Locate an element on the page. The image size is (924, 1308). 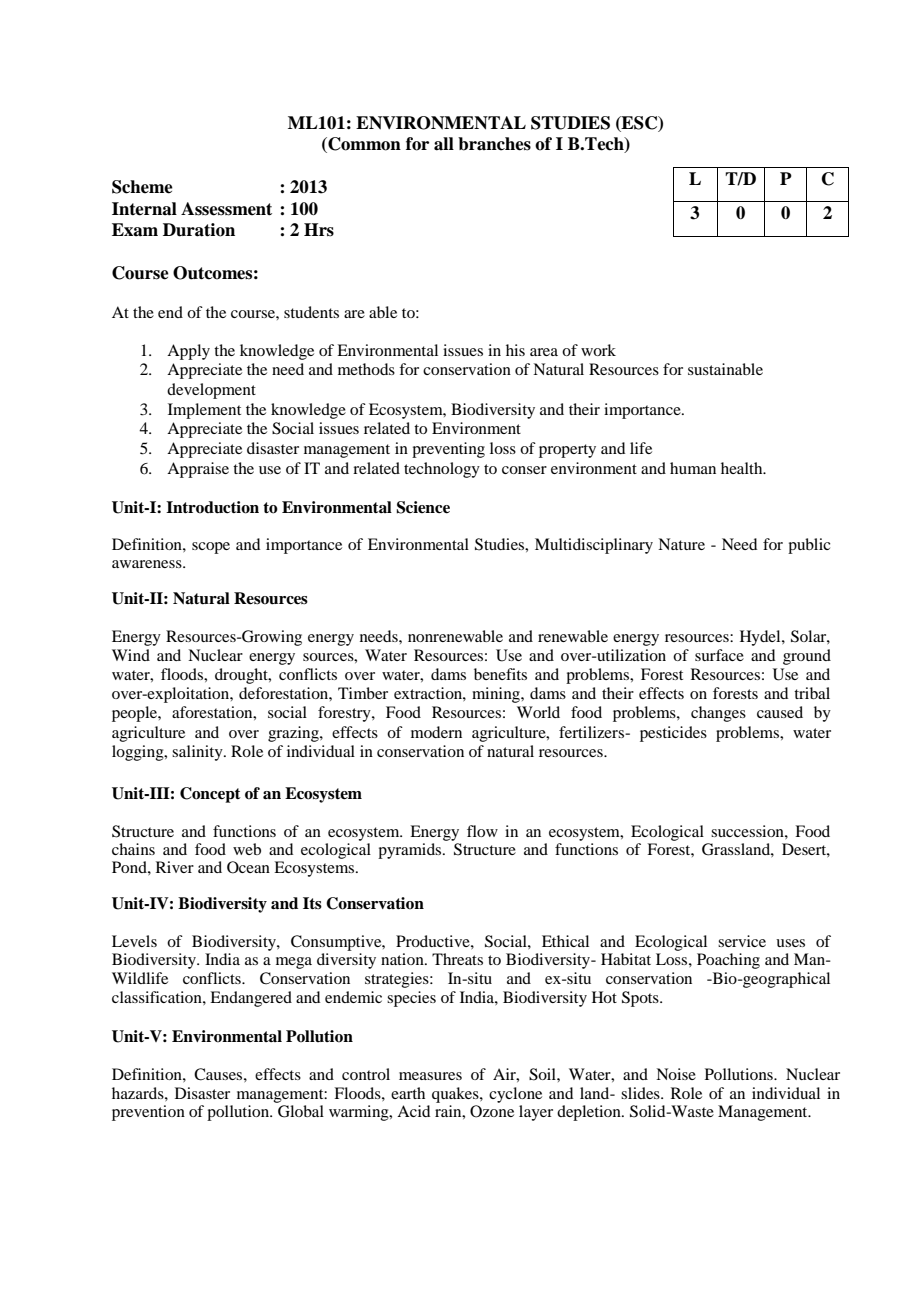
work is located at coordinates (598, 350).
